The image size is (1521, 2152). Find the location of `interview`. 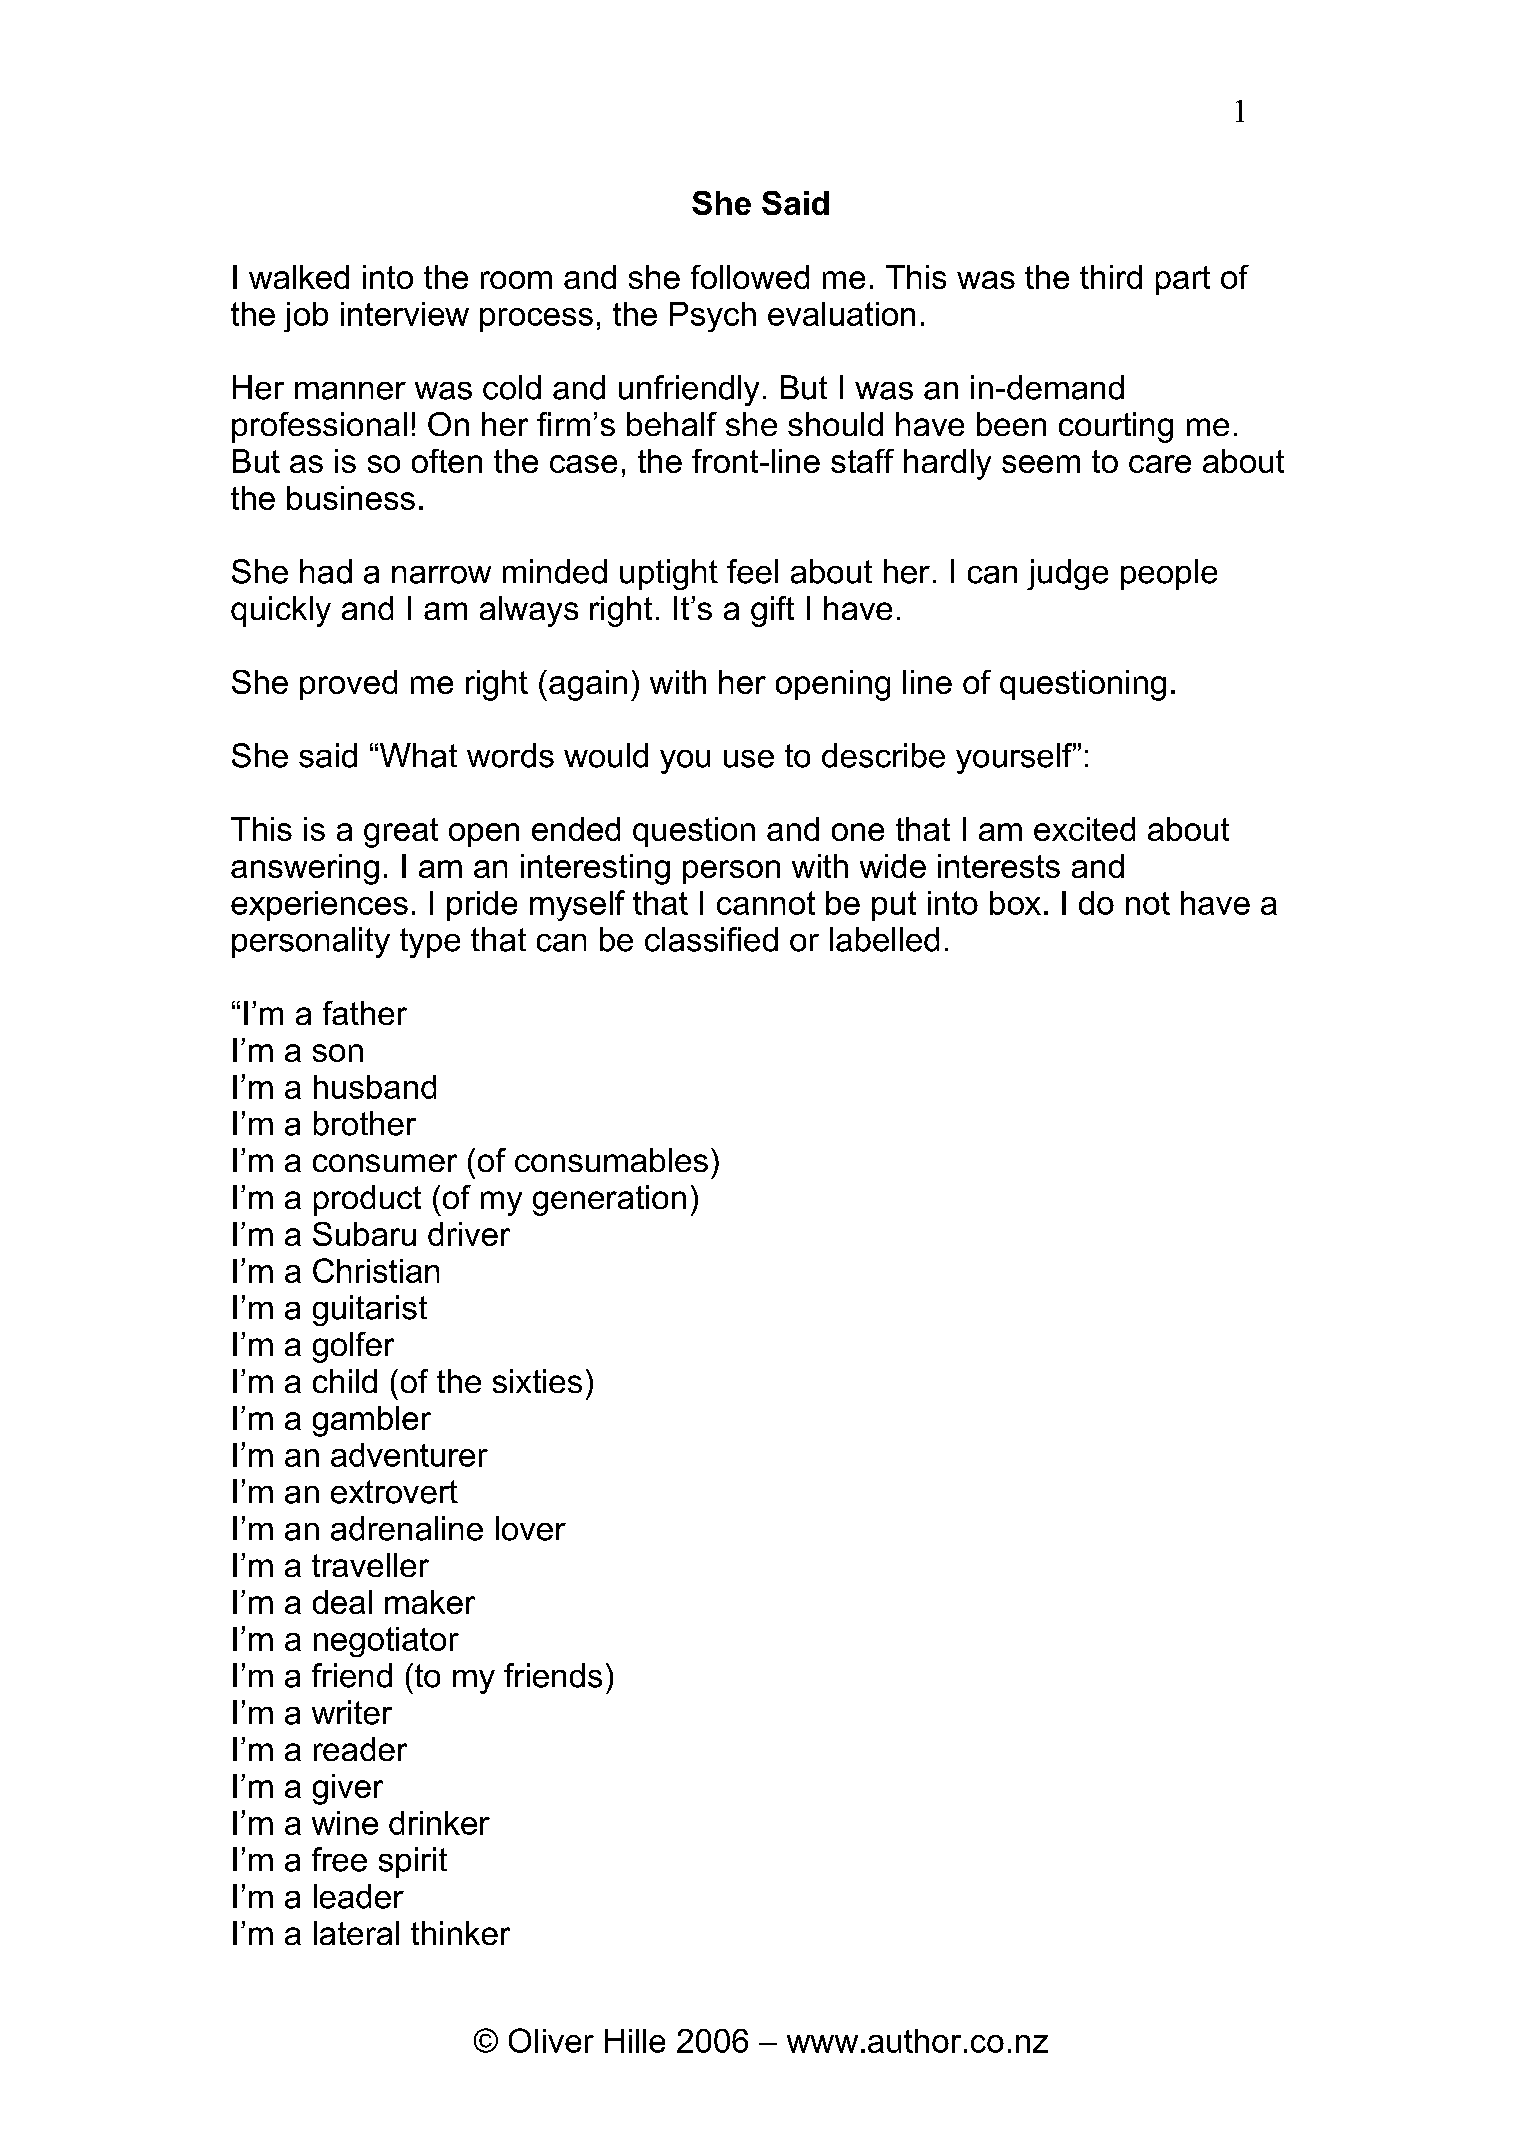

interview is located at coordinates (405, 314).
